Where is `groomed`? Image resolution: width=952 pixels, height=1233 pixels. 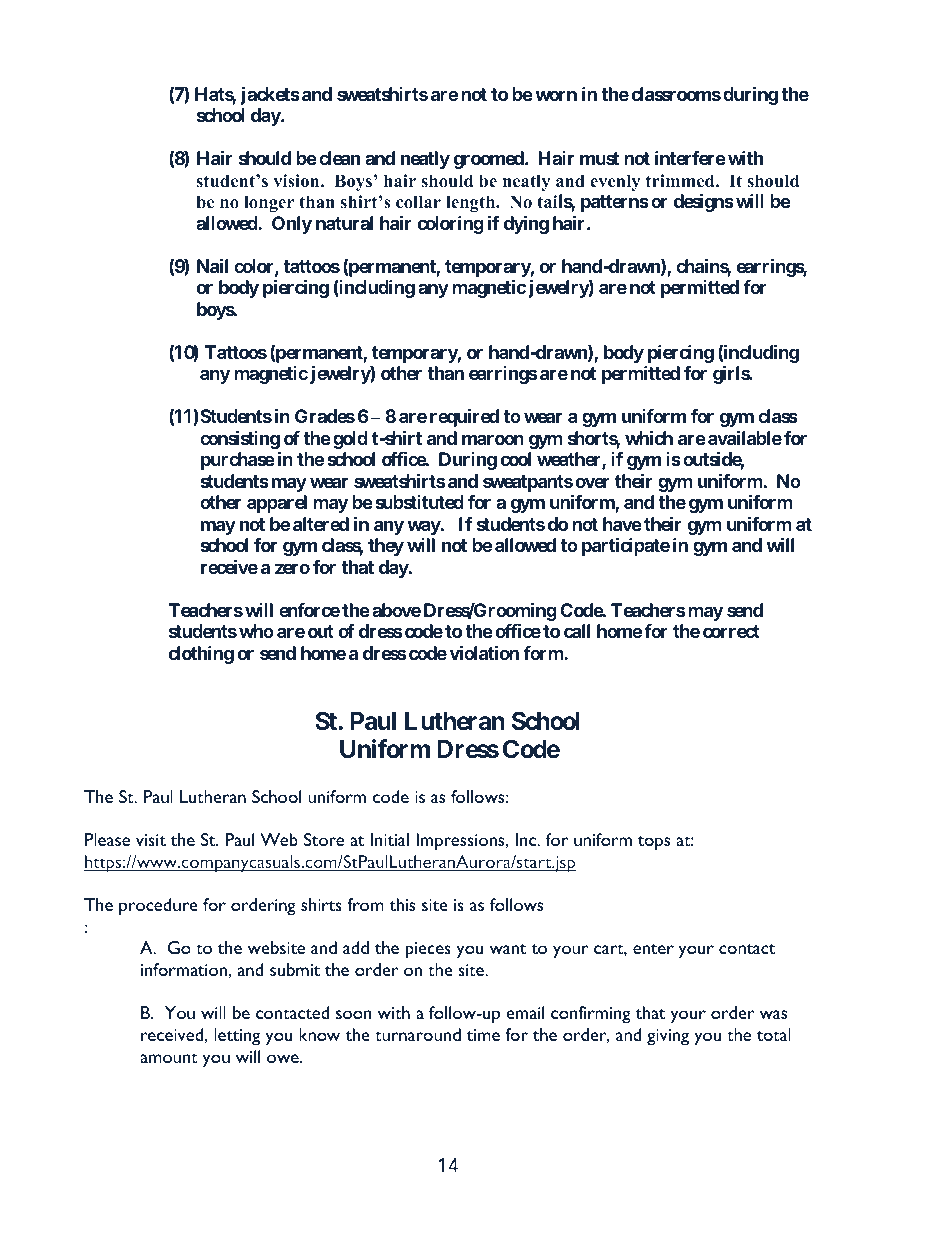 groomed is located at coordinates (490, 160).
